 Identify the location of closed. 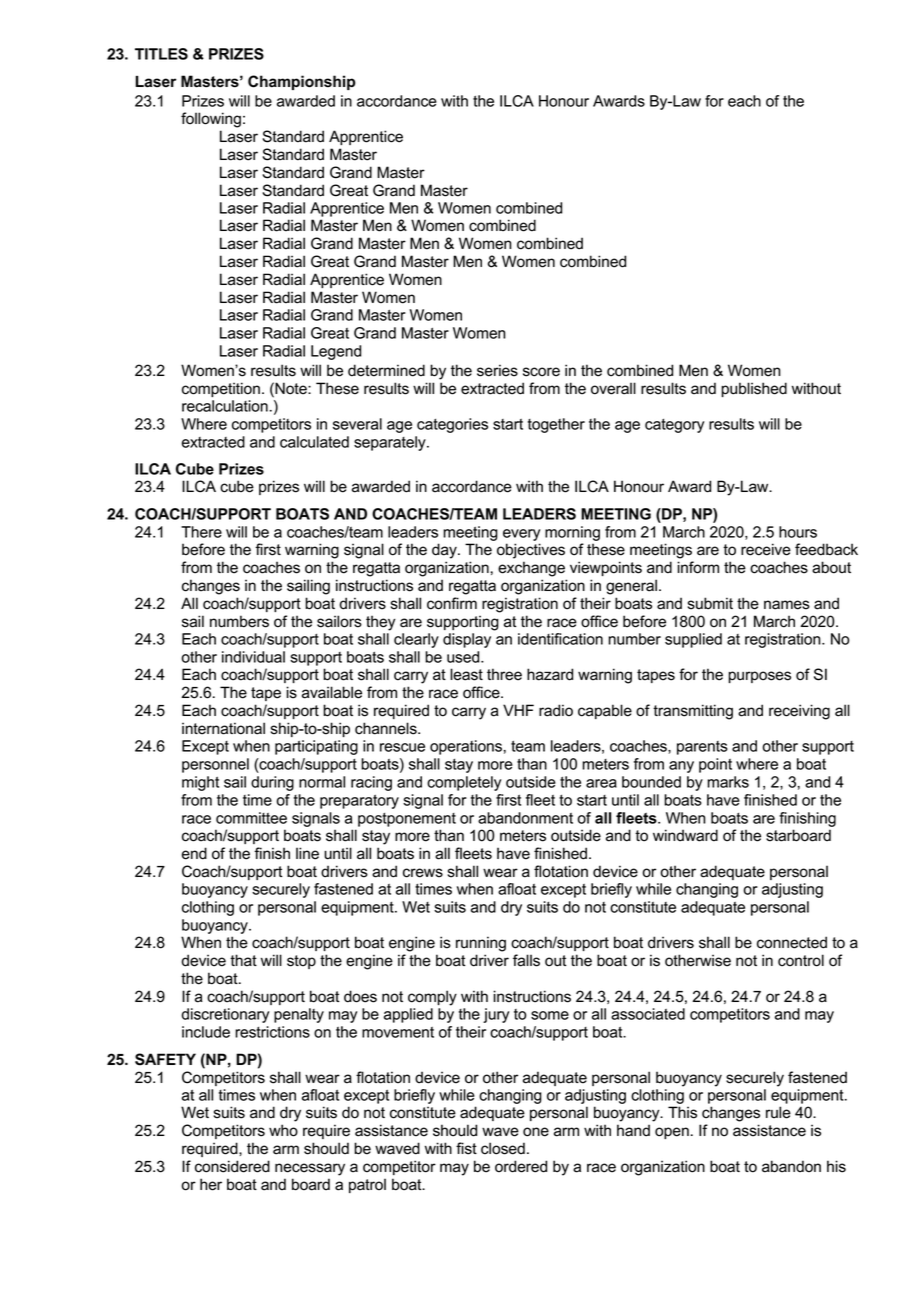
(503, 1148).
